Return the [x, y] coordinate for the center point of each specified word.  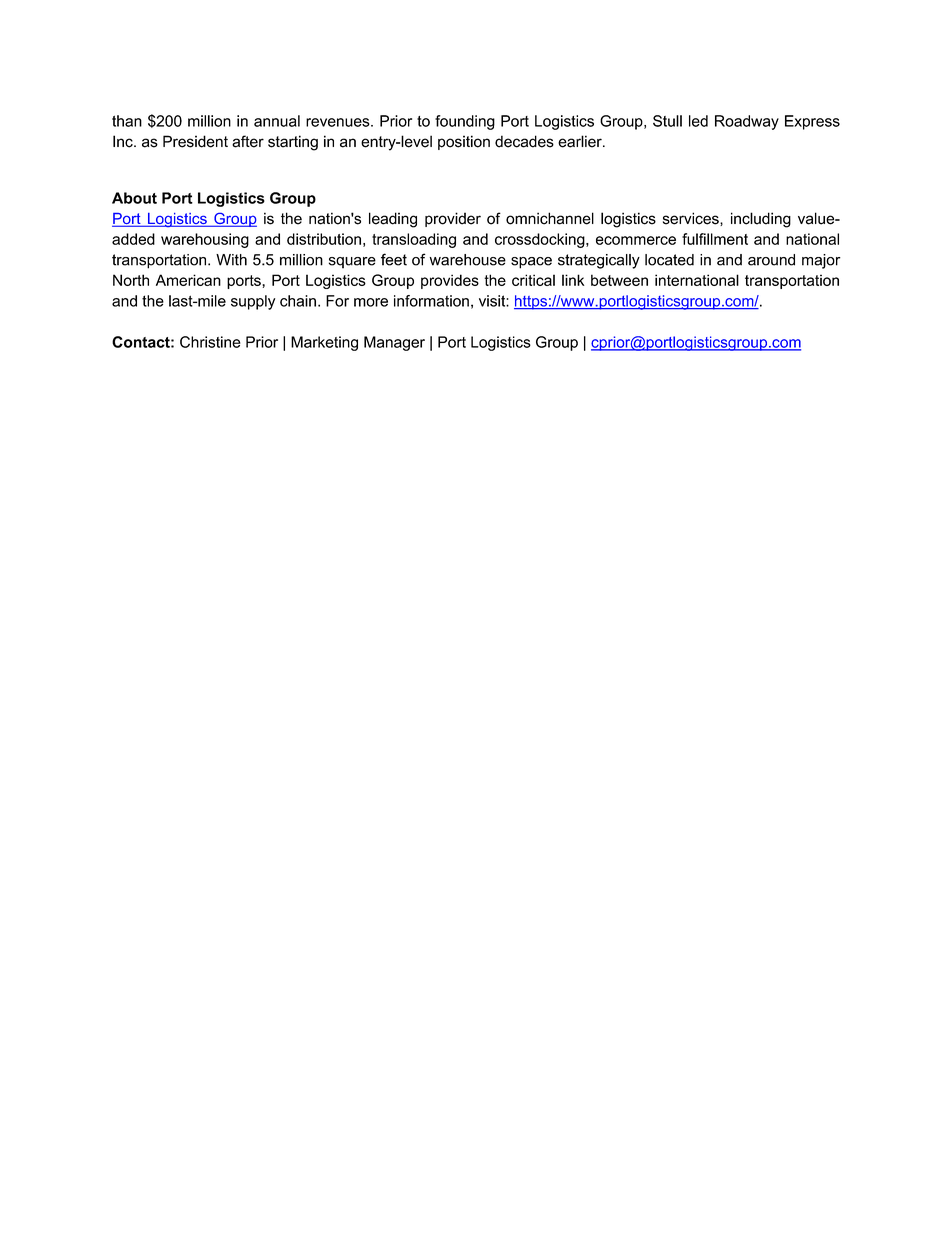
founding [465, 122]
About [134, 198]
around [771, 260]
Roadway [747, 122]
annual [277, 121]
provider [453, 219]
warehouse [467, 260]
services [692, 219]
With [231, 260]
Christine [210, 342]
